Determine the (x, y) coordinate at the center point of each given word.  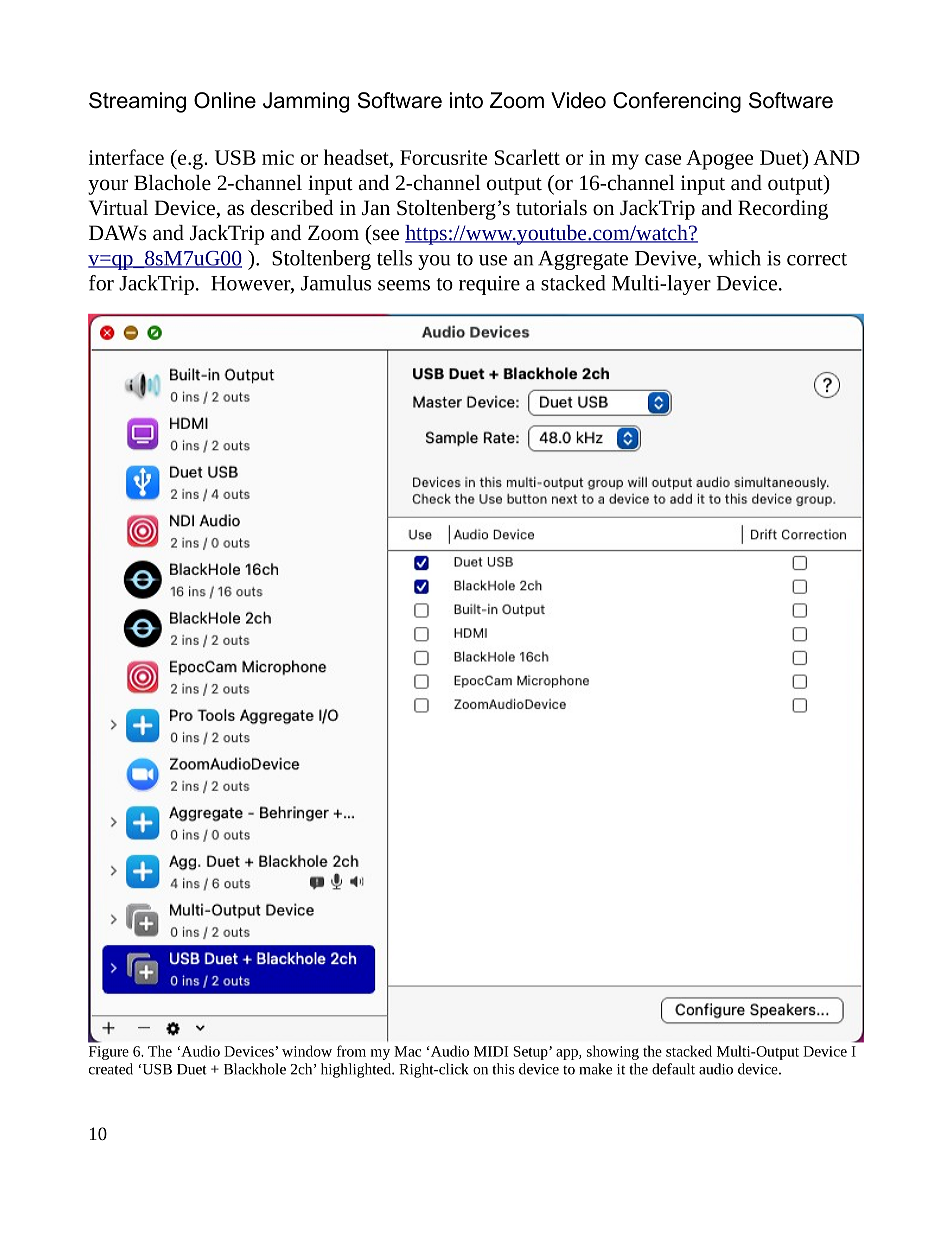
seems (404, 285)
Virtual (118, 208)
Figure (109, 1053)
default (673, 1069)
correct (817, 259)
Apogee (719, 160)
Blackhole (255, 1069)
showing (613, 1052)
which (734, 258)
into (466, 100)
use (493, 260)
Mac (407, 1051)
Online (225, 100)
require (489, 285)
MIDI (491, 1051)
